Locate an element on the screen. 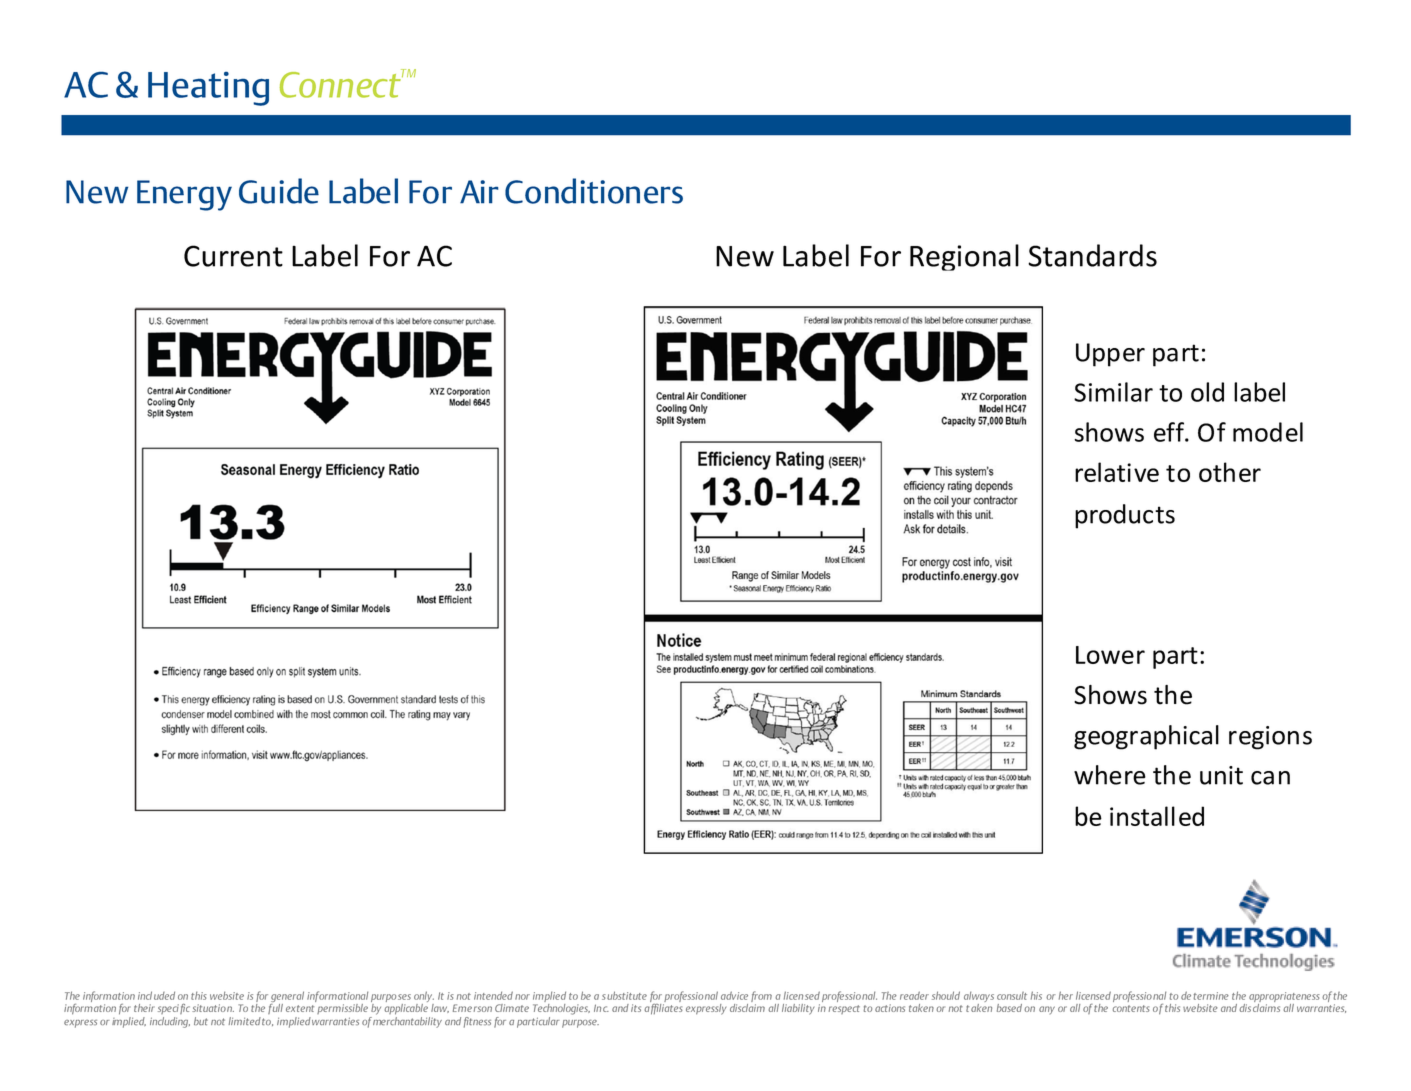 The height and width of the screenshot is (1091, 1411). products is located at coordinates (1125, 516).
